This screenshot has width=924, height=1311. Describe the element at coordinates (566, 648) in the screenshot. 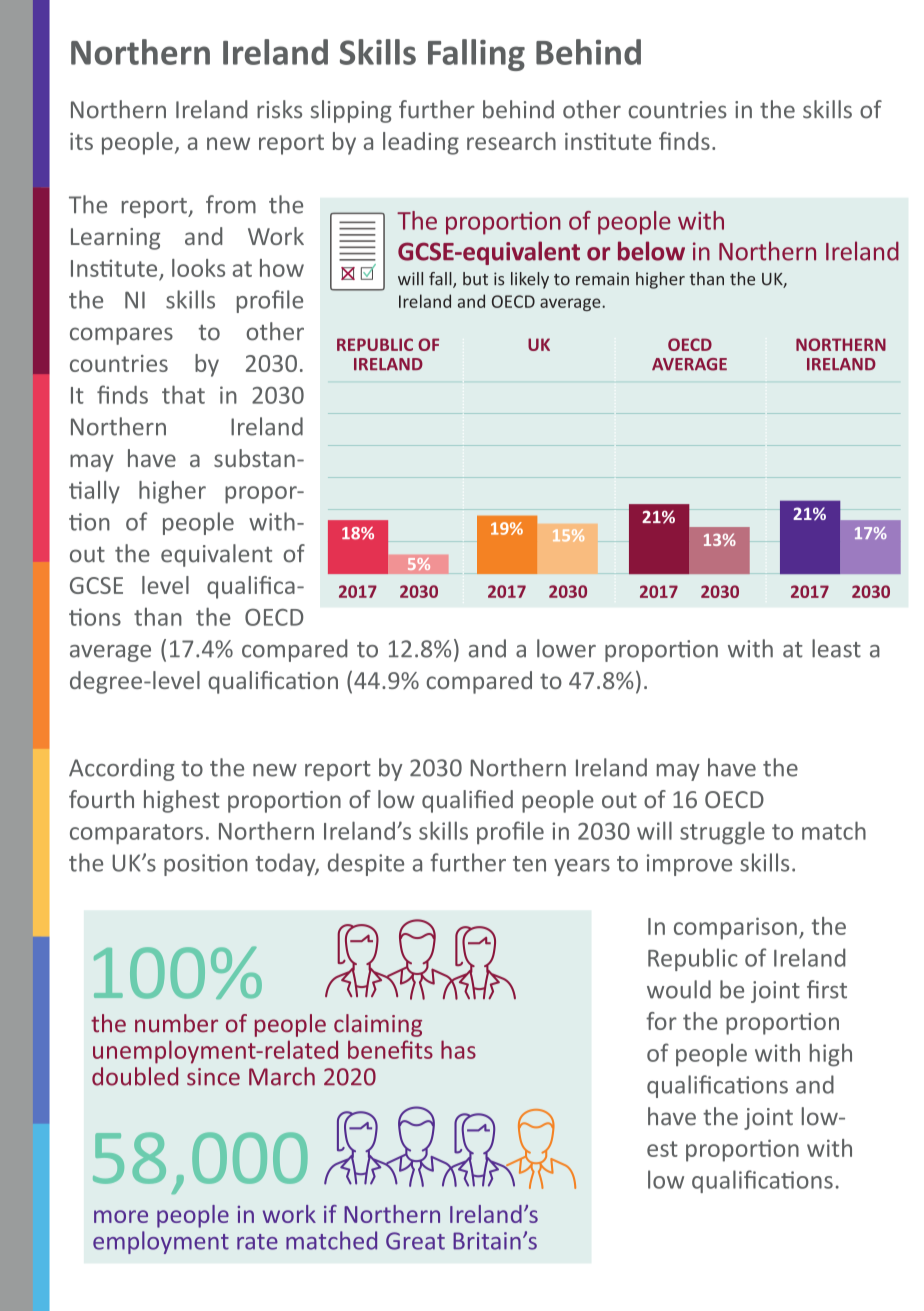

I see `lower` at that location.
